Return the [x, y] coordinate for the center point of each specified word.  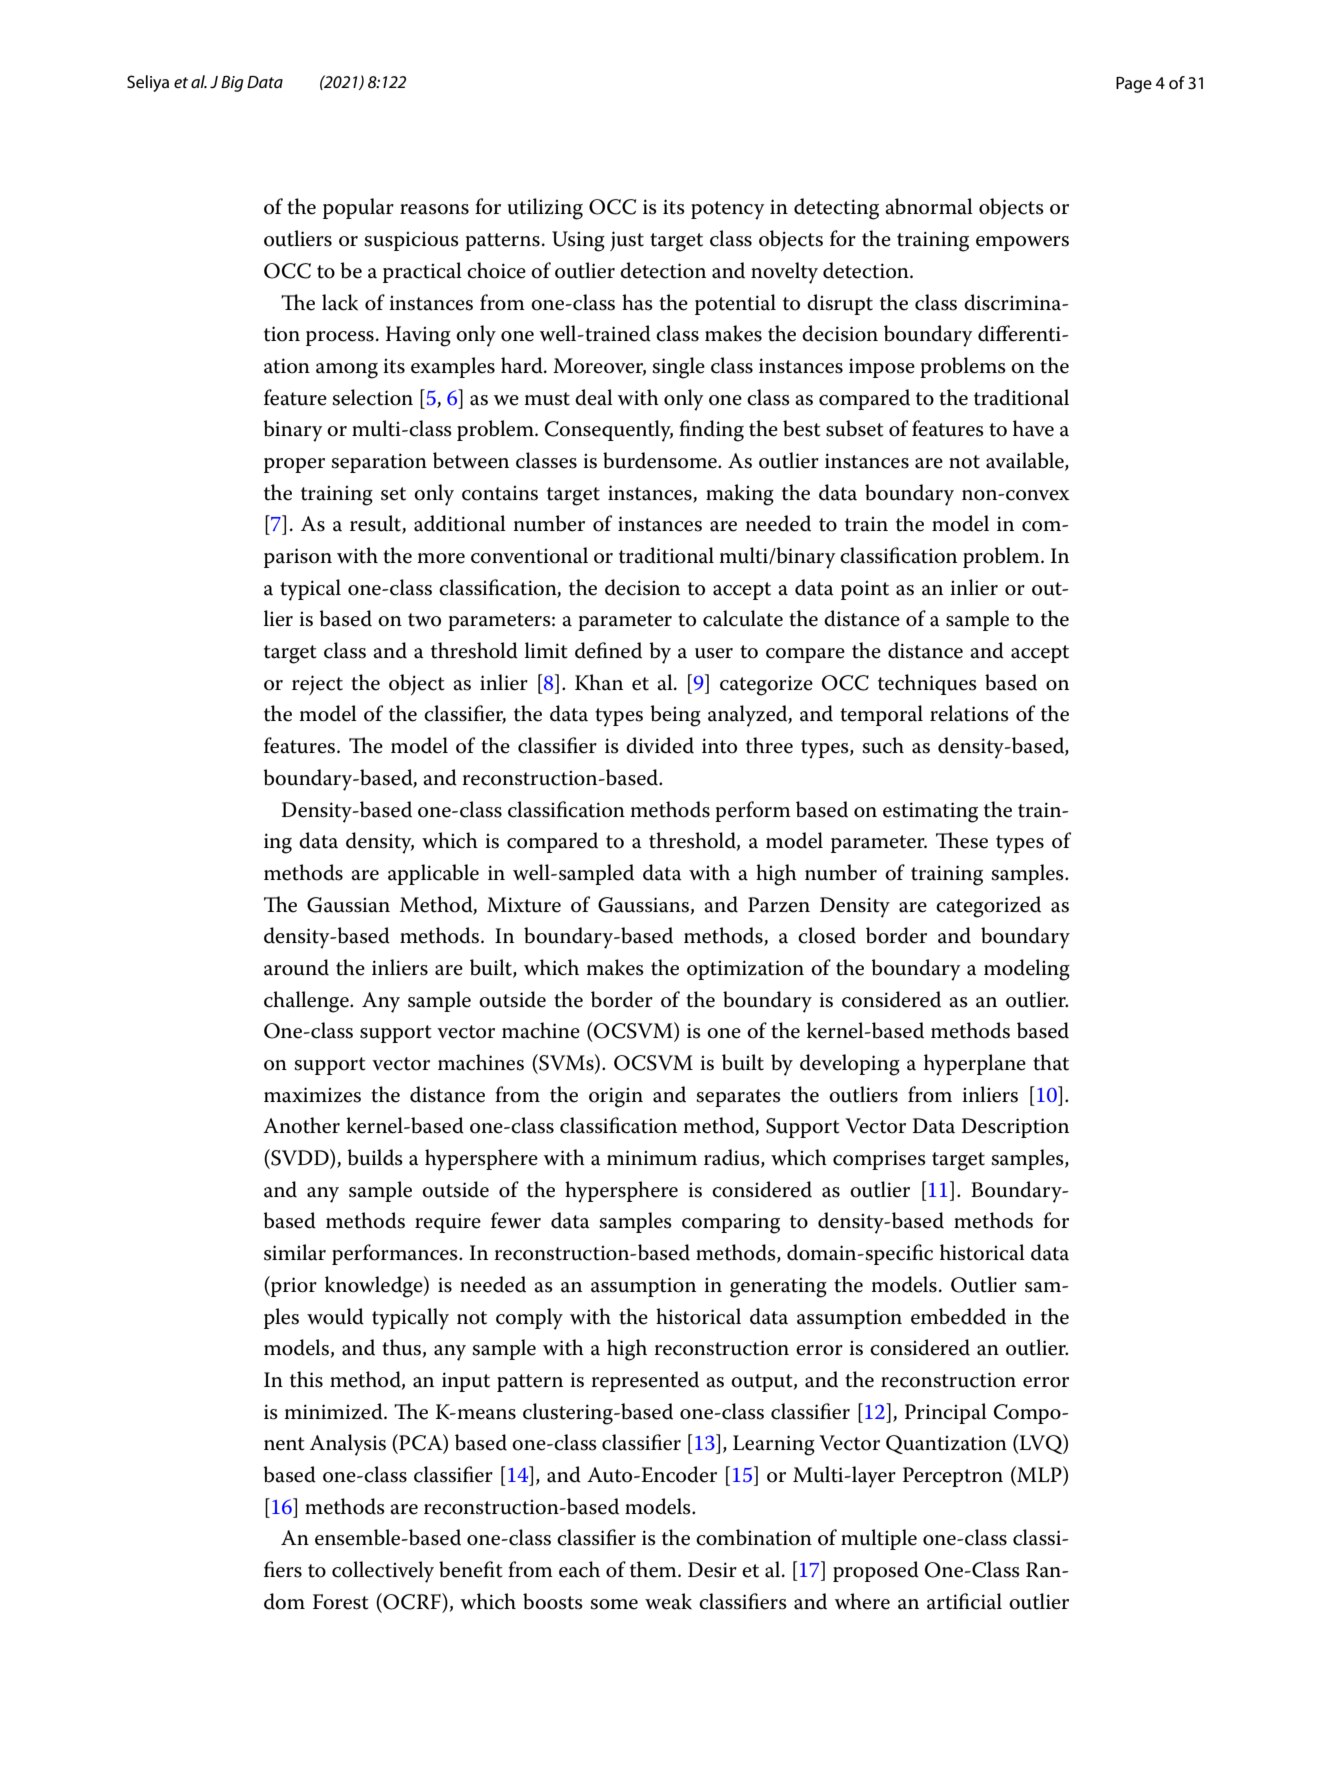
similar [295, 1252]
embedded [958, 1316]
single [678, 368]
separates [738, 1098]
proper [294, 465]
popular [358, 208]
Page [1134, 85]
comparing [731, 1223]
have [1033, 428]
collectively [383, 1572]
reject [317, 685]
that [1051, 1062]
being [675, 716]
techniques [927, 684]
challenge [307, 1002]
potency [728, 210]
